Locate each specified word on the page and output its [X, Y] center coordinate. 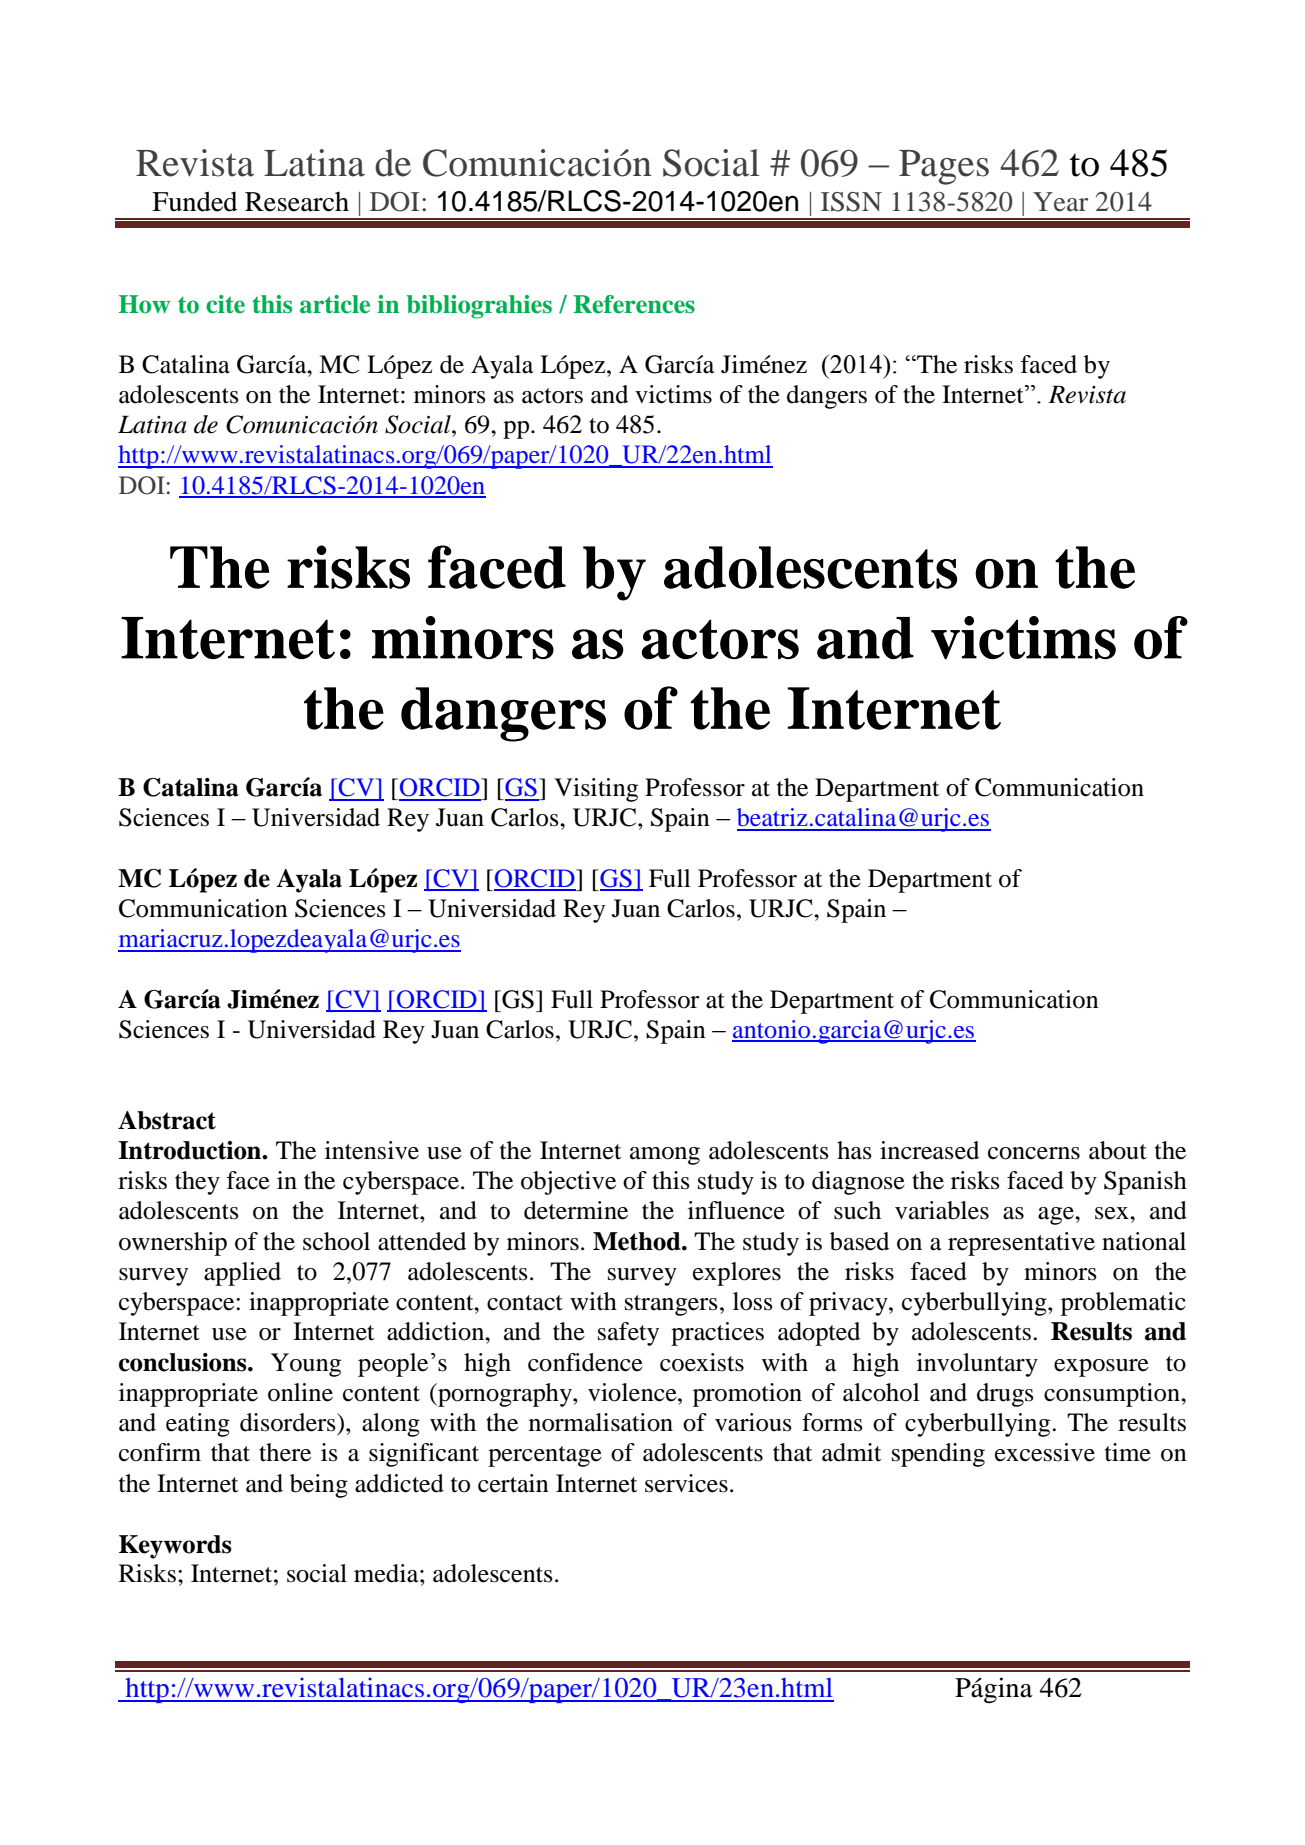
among [665, 1156]
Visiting [596, 790]
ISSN [851, 202]
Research [297, 202]
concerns [1034, 1153]
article [335, 304]
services [686, 1483]
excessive [1045, 1452]
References [634, 304]
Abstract [167, 1120]
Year [1060, 202]
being [319, 1486]
